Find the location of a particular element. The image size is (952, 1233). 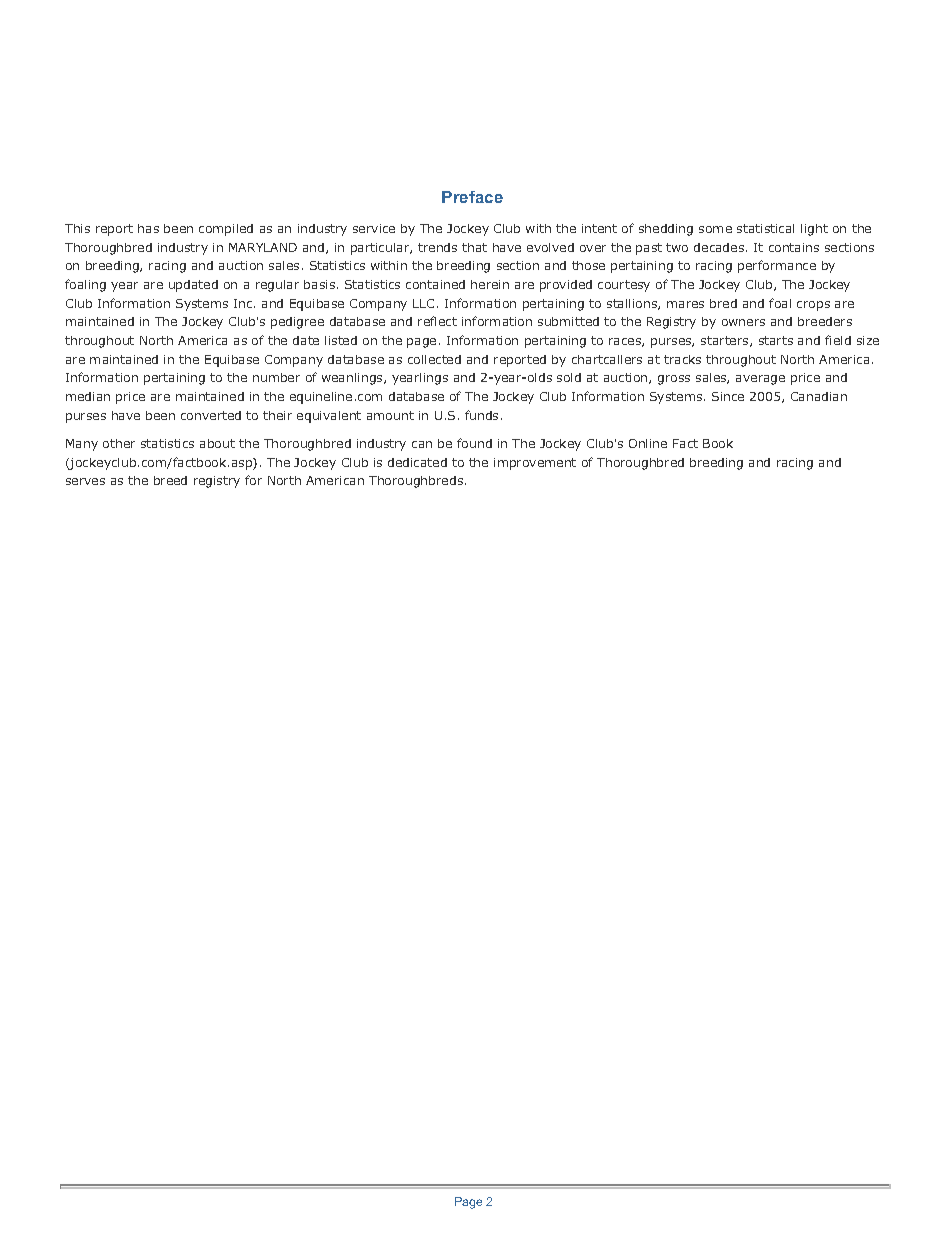

average is located at coordinates (760, 380).
